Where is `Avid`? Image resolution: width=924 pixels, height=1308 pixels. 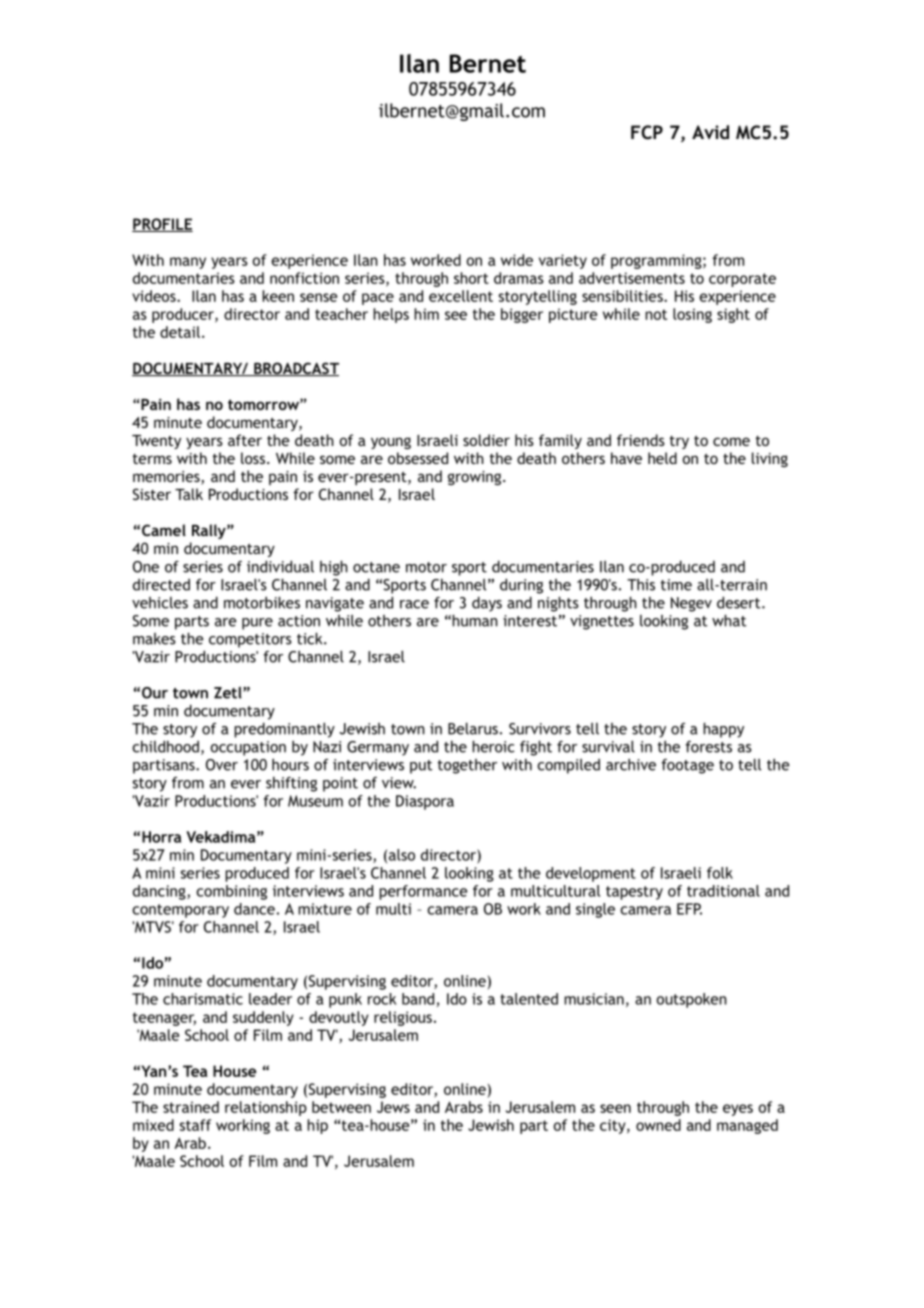 Avid is located at coordinates (710, 132).
